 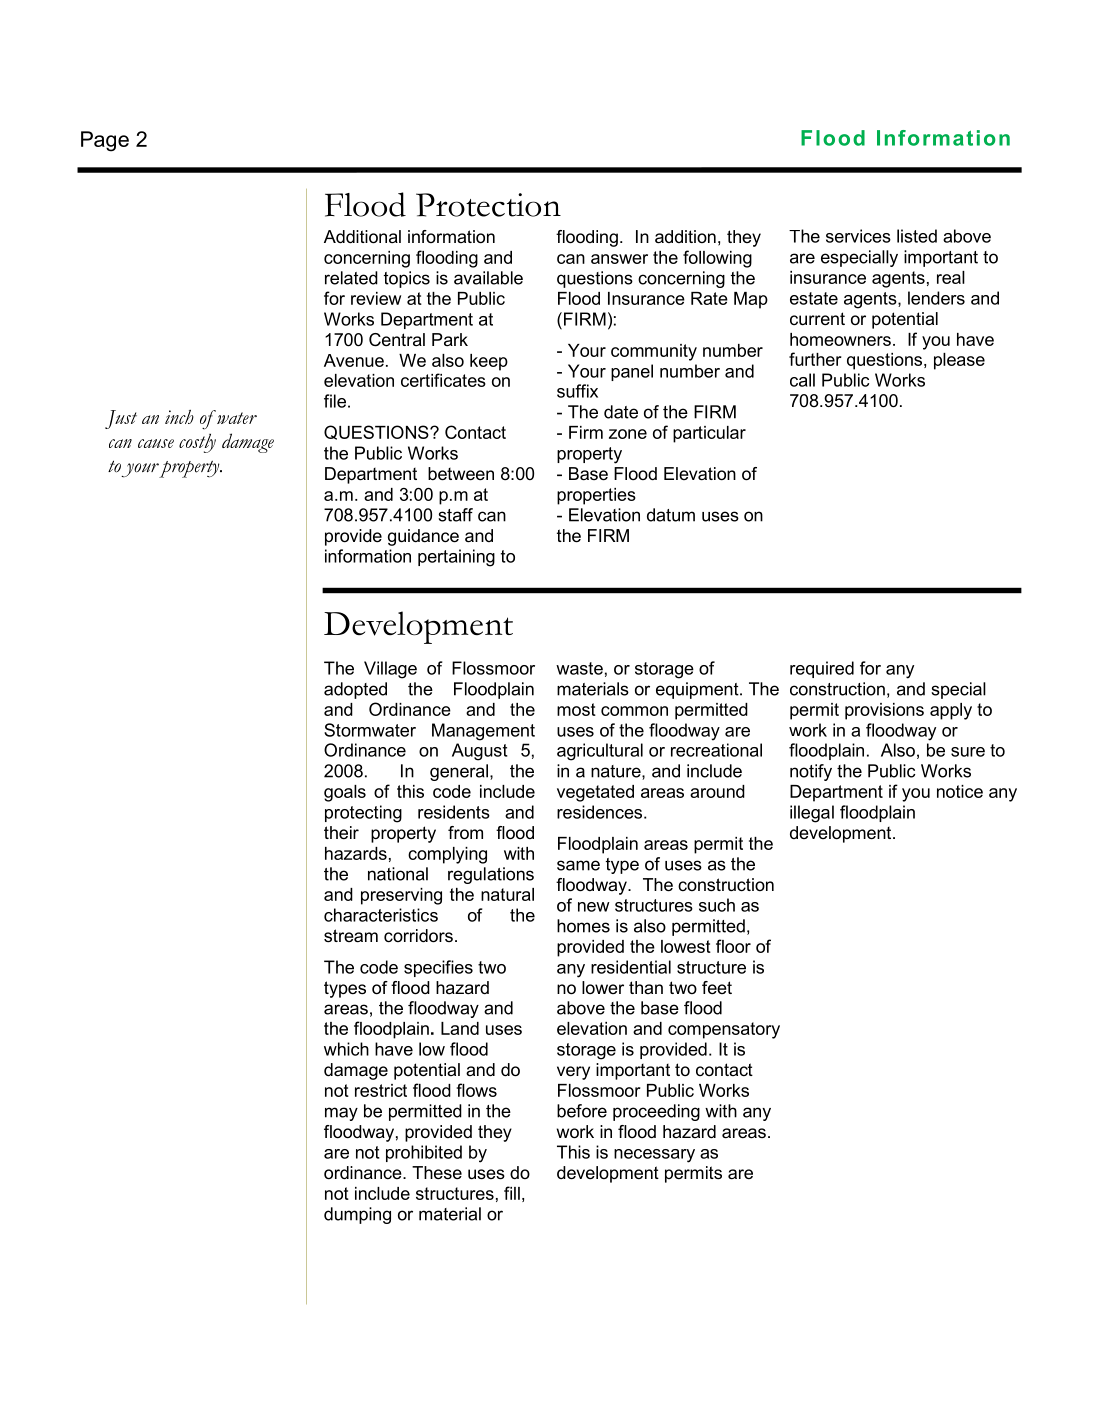 I want to click on required, so click(x=822, y=669).
